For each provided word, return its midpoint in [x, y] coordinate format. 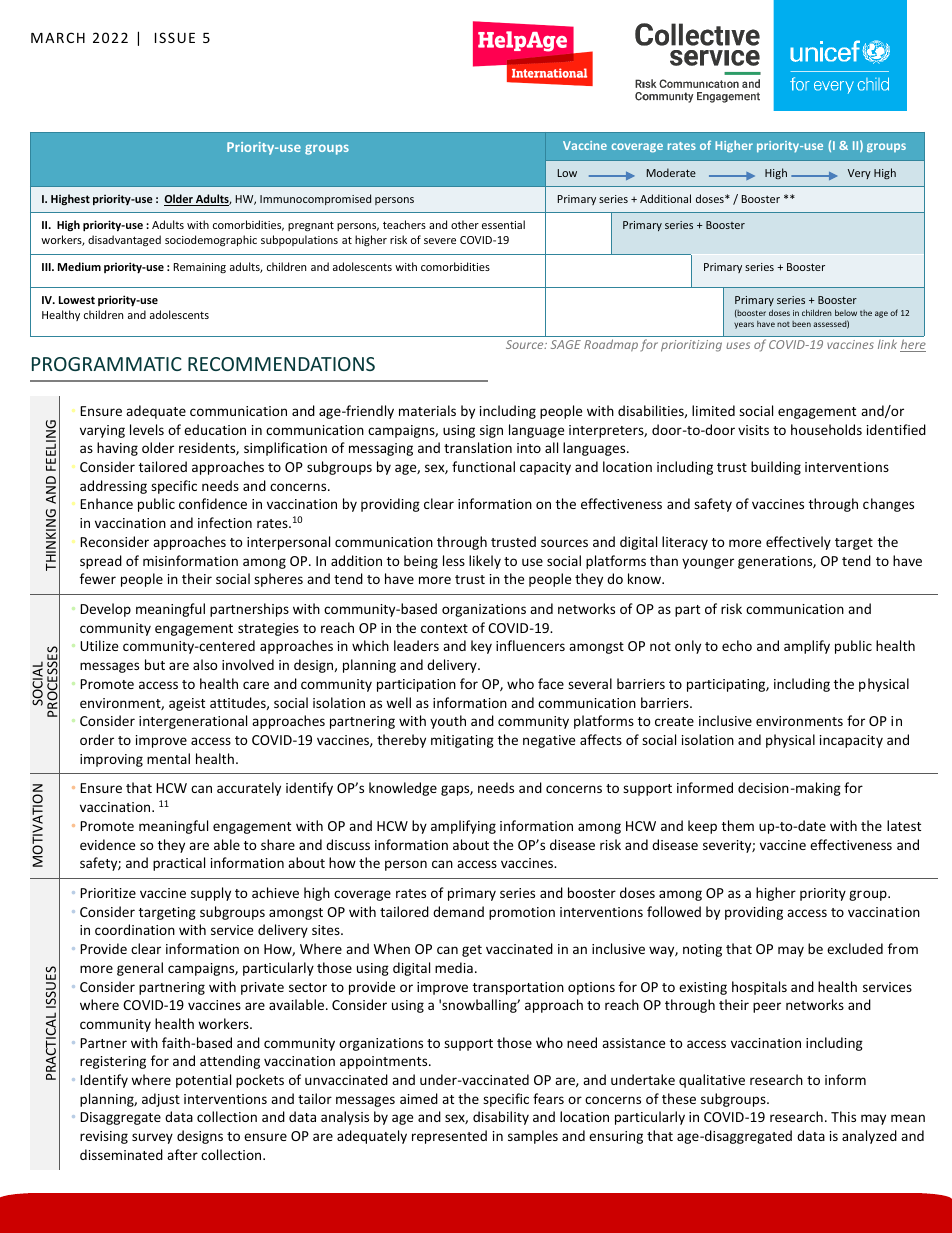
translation [478, 447]
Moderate [671, 172]
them [738, 825]
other [465, 224]
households [826, 429]
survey [152, 1138]
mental [168, 758]
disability [501, 1118]
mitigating [462, 741]
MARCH [58, 37]
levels [147, 429]
